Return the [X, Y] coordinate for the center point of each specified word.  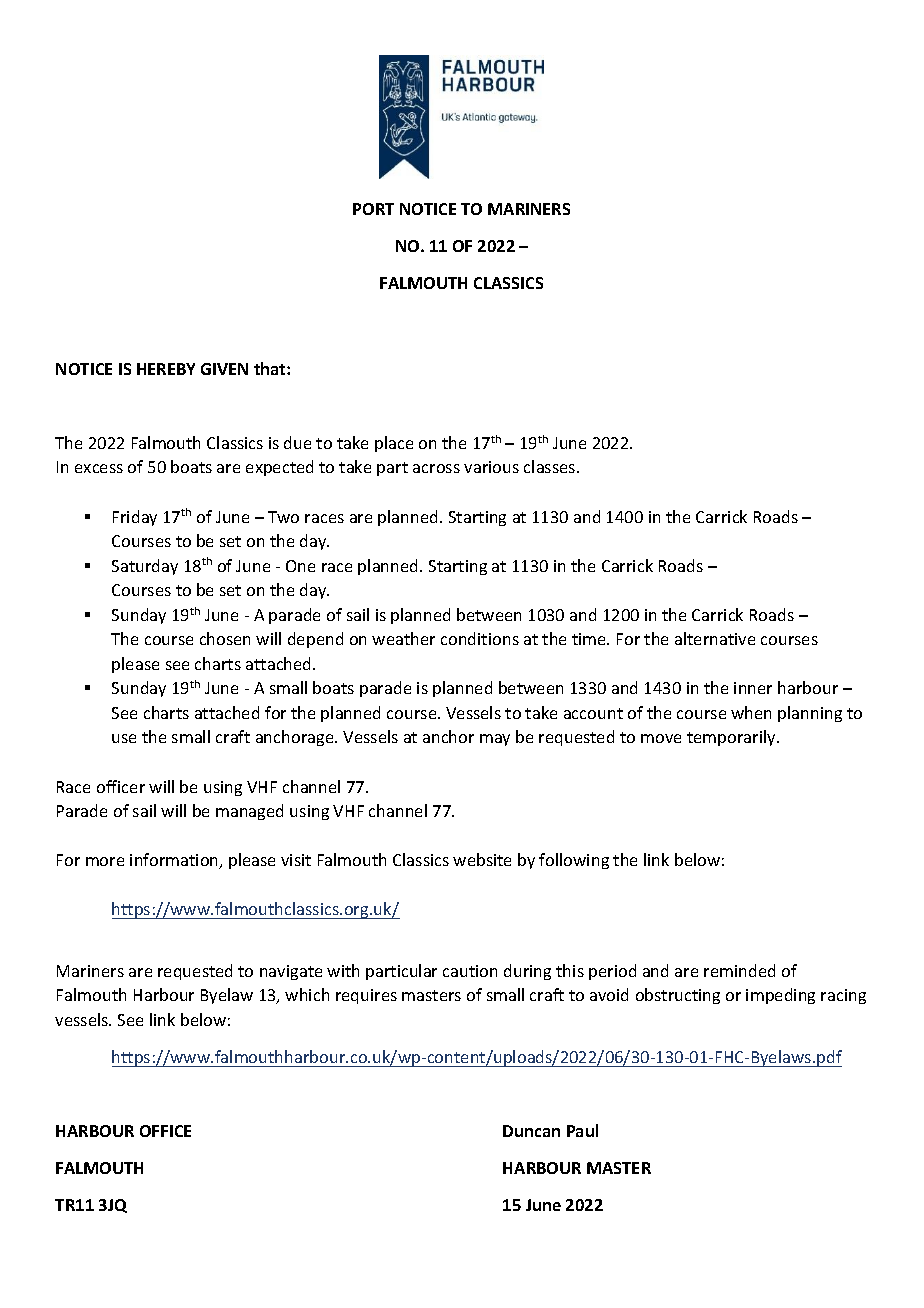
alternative [715, 638]
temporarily [732, 738]
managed [249, 812]
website [482, 859]
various [491, 467]
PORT [373, 209]
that [271, 368]
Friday [135, 518]
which [307, 994]
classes [551, 466]
